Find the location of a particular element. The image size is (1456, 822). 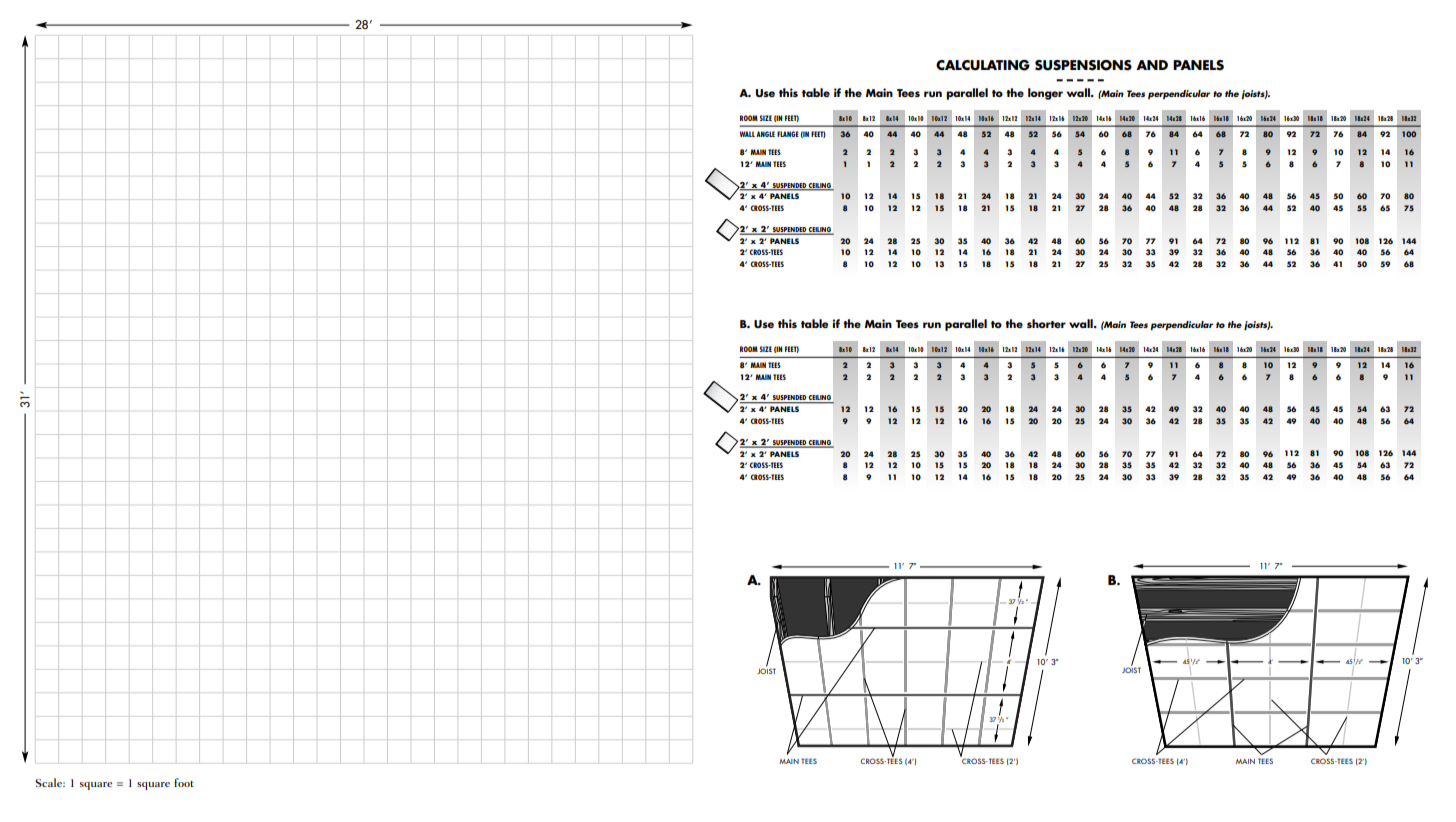

FLANGE is located at coordinates (788, 134).
